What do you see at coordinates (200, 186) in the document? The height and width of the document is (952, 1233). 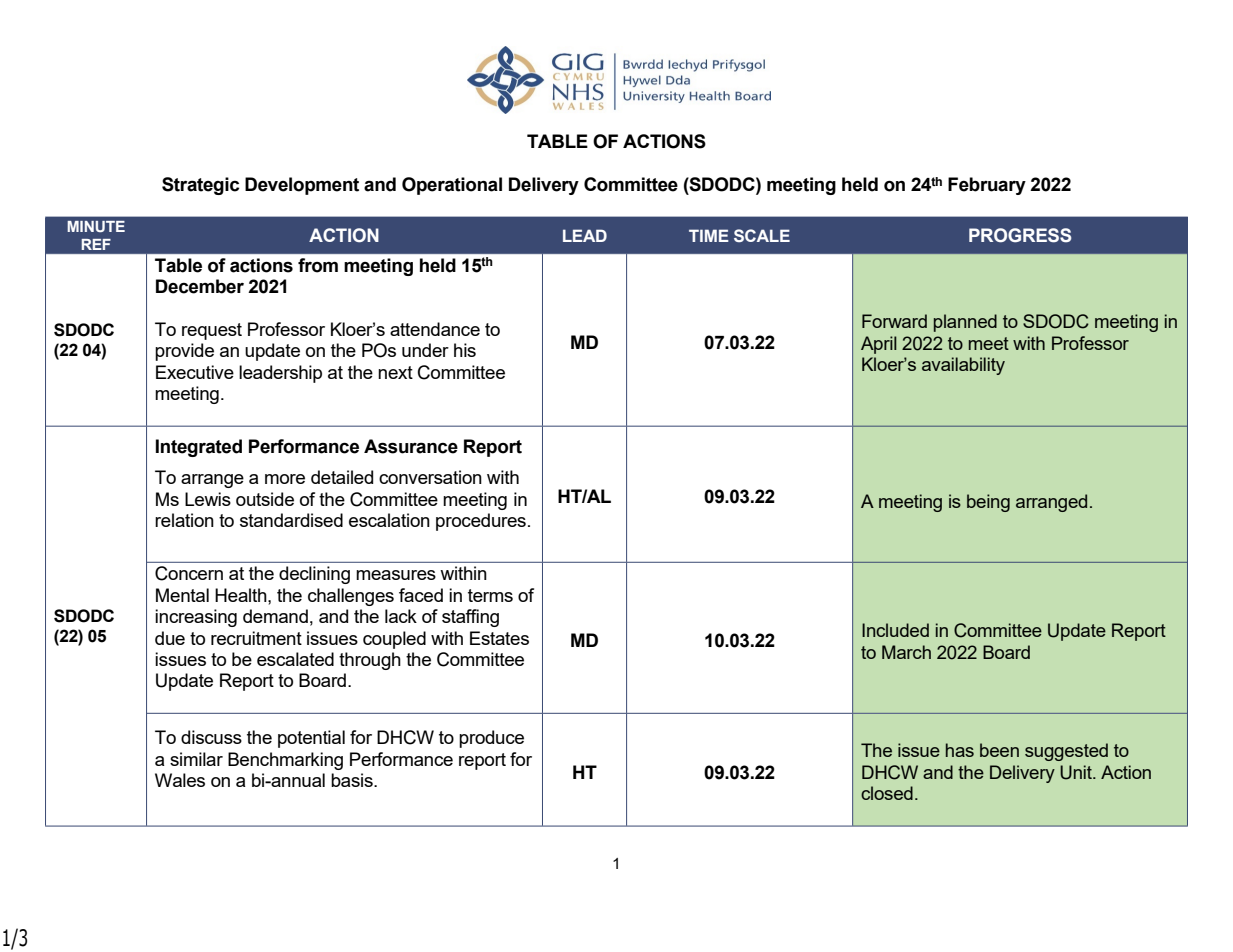 I see `Strategic` at bounding box center [200, 186].
